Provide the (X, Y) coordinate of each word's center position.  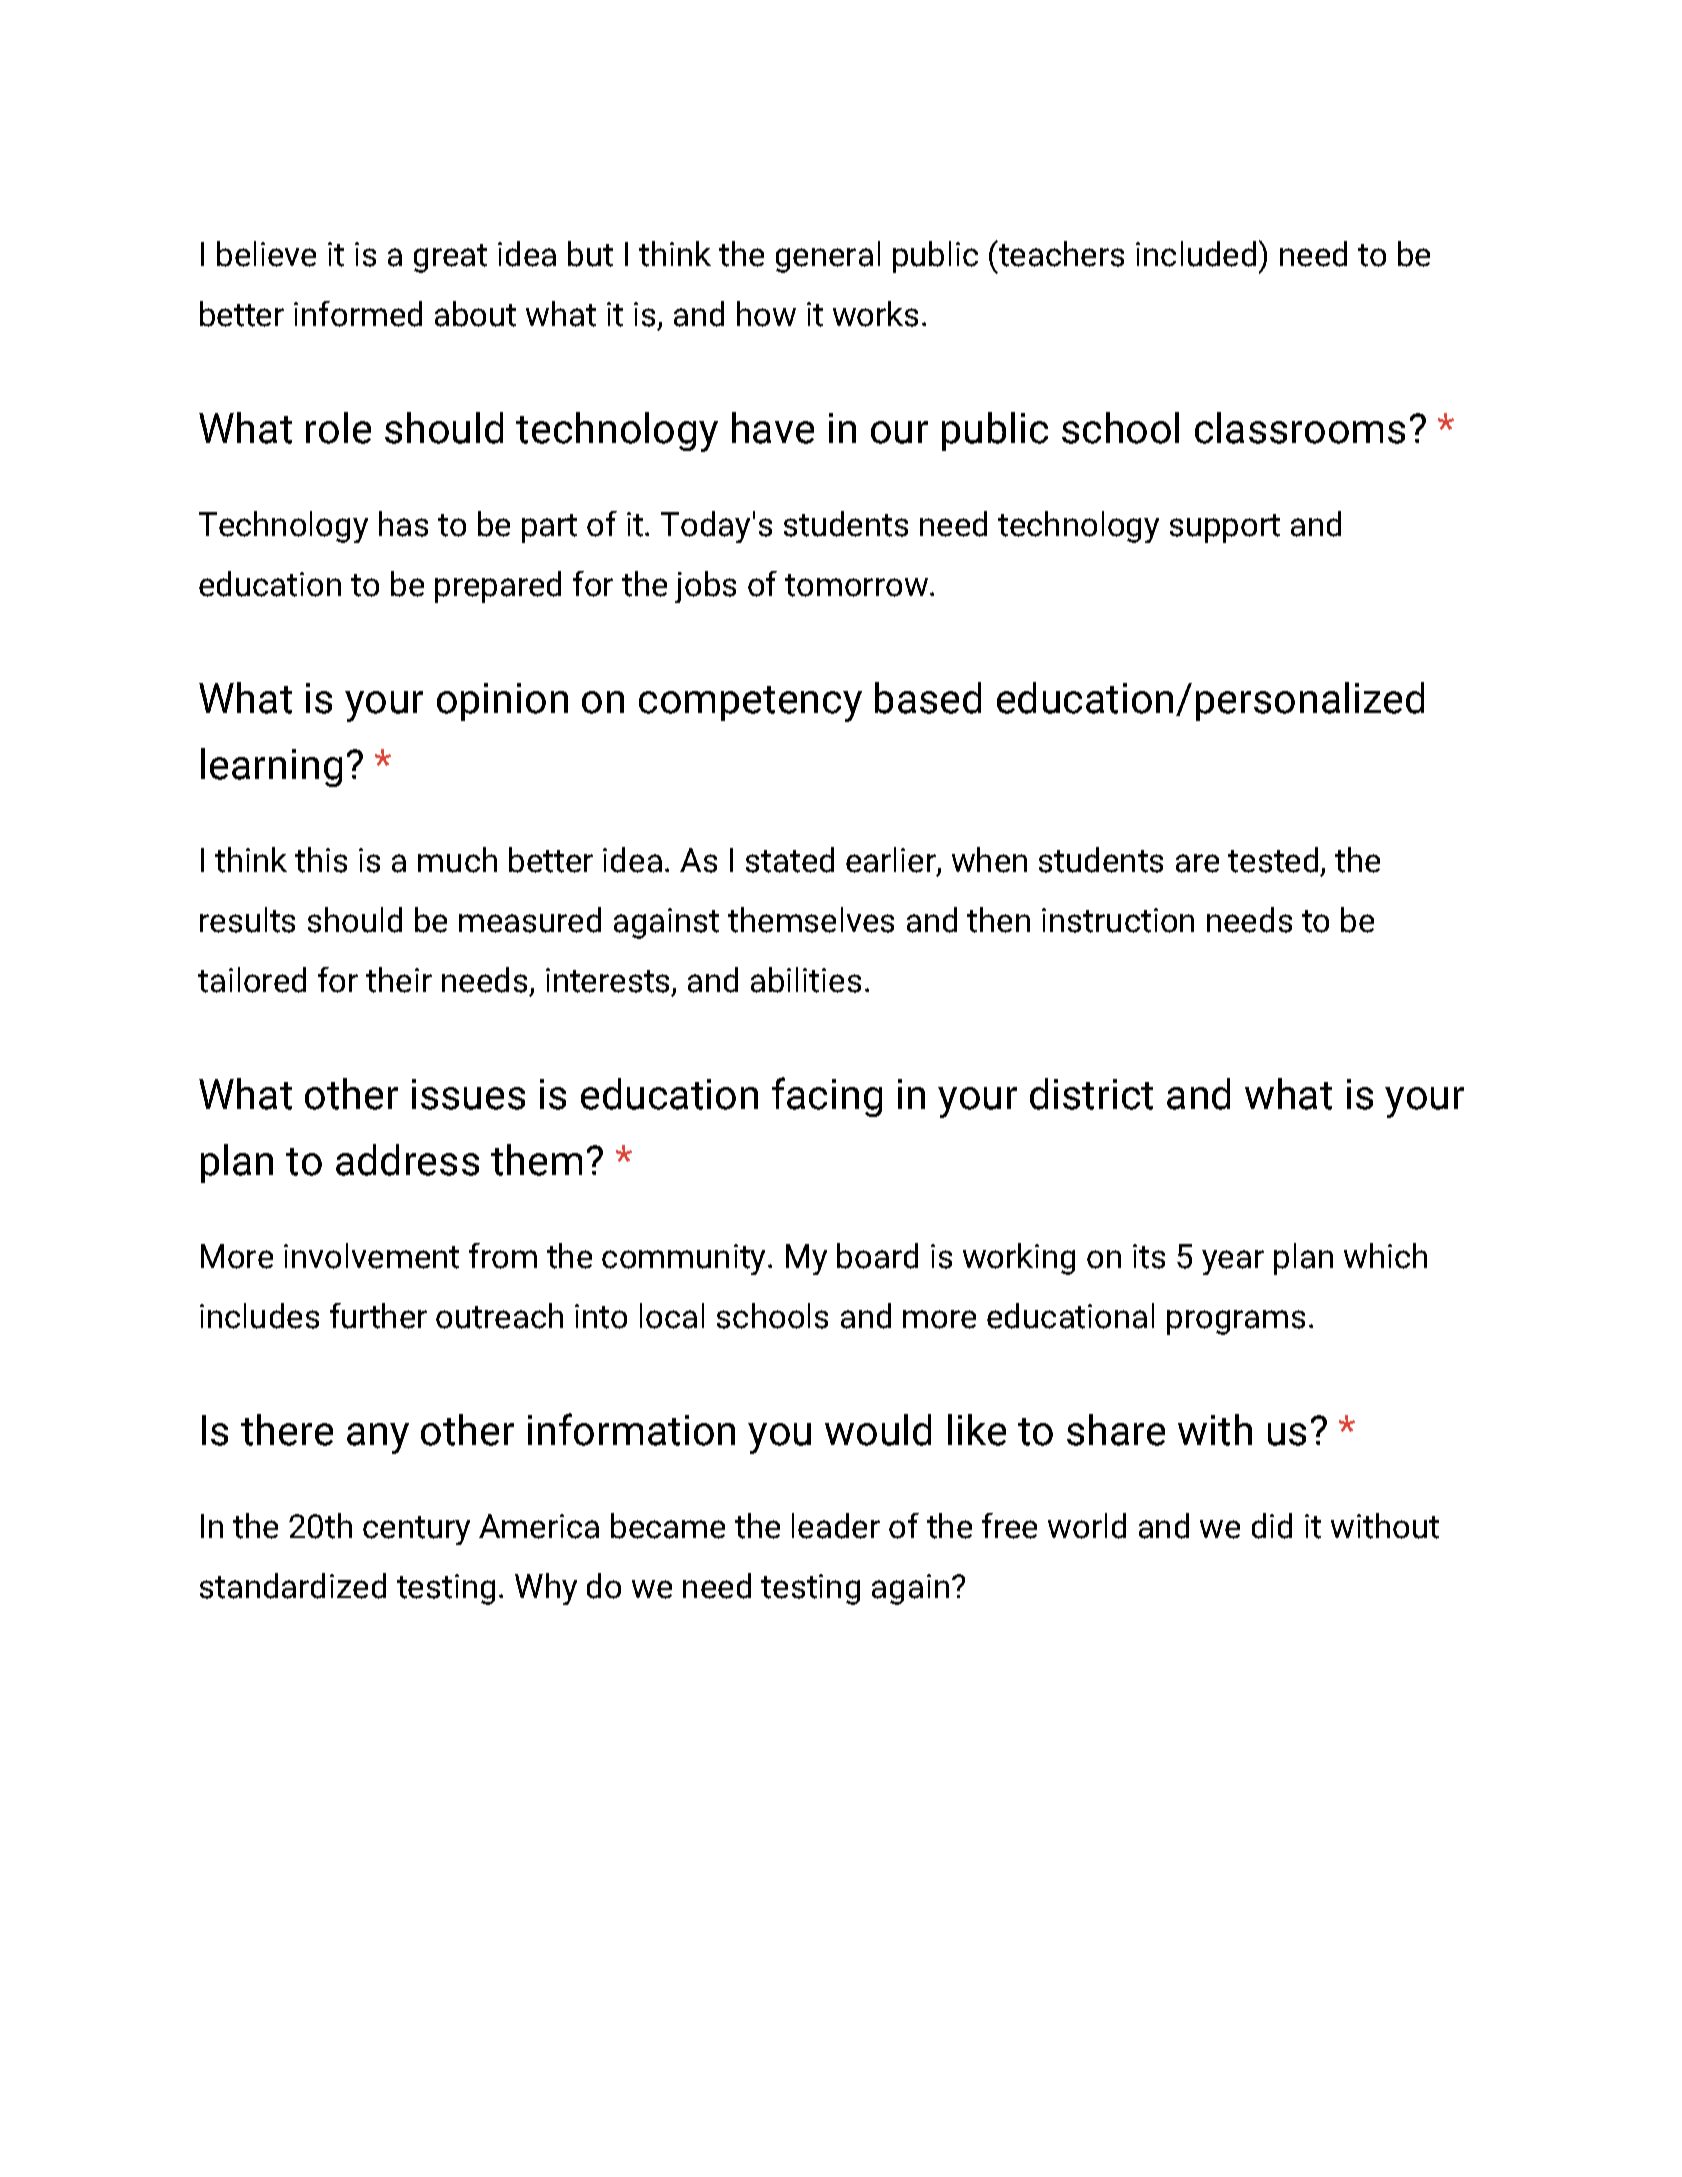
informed (358, 314)
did (1272, 1526)
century (416, 1530)
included (1196, 254)
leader (836, 1526)
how (766, 314)
